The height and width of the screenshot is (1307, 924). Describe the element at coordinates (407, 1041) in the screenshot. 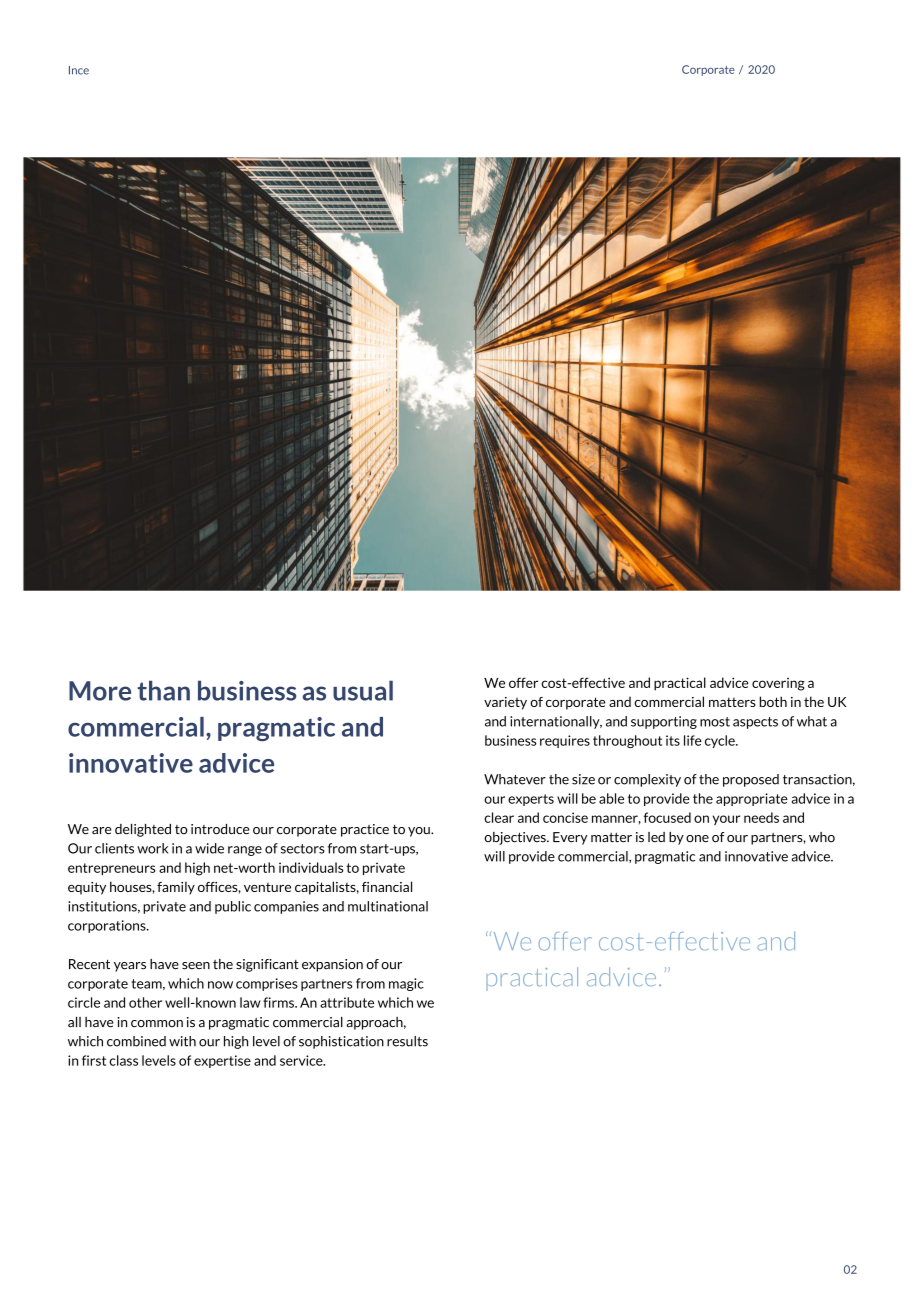

I see `results` at that location.
